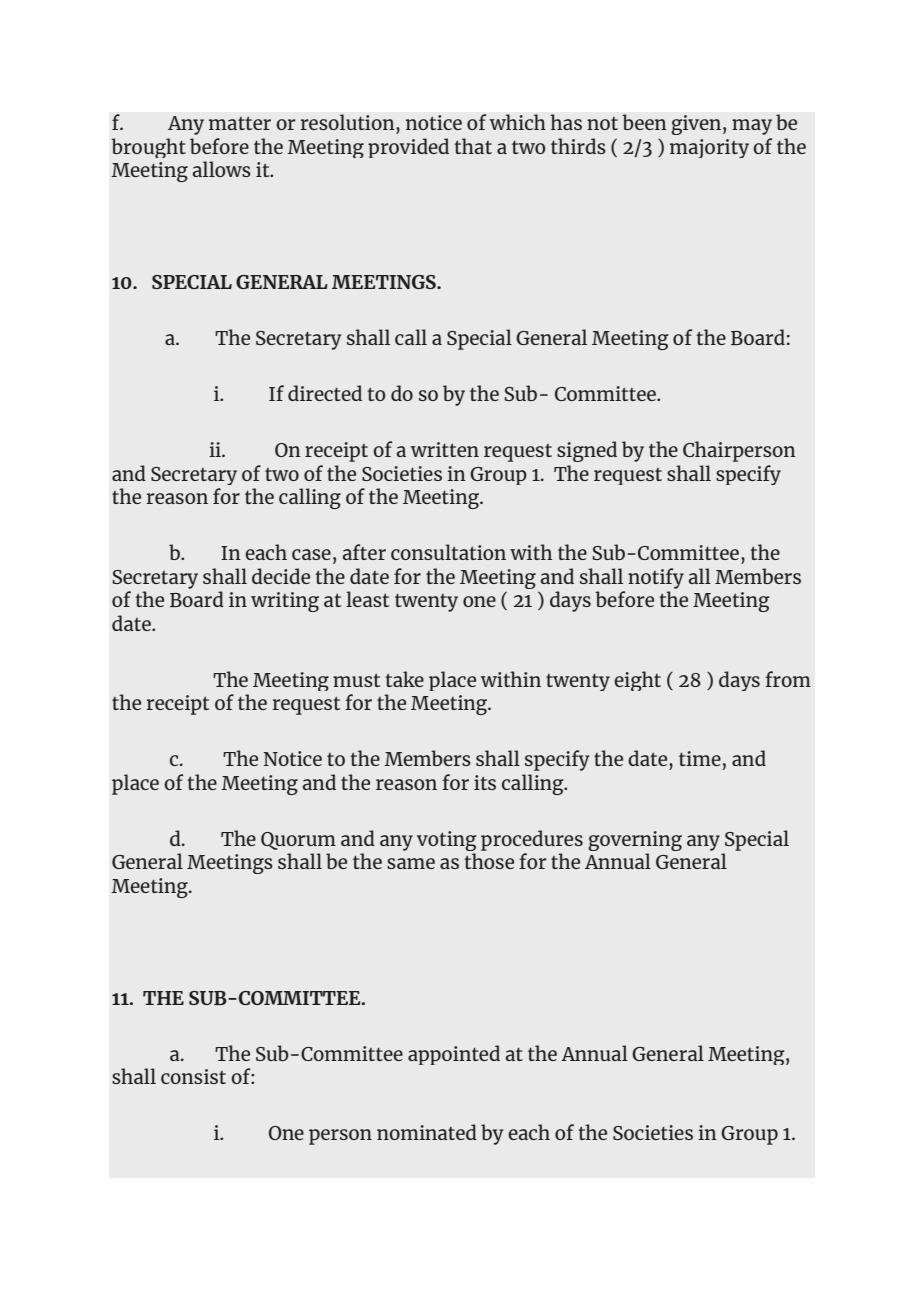 The image size is (924, 1308). I want to click on take, so click(404, 679).
